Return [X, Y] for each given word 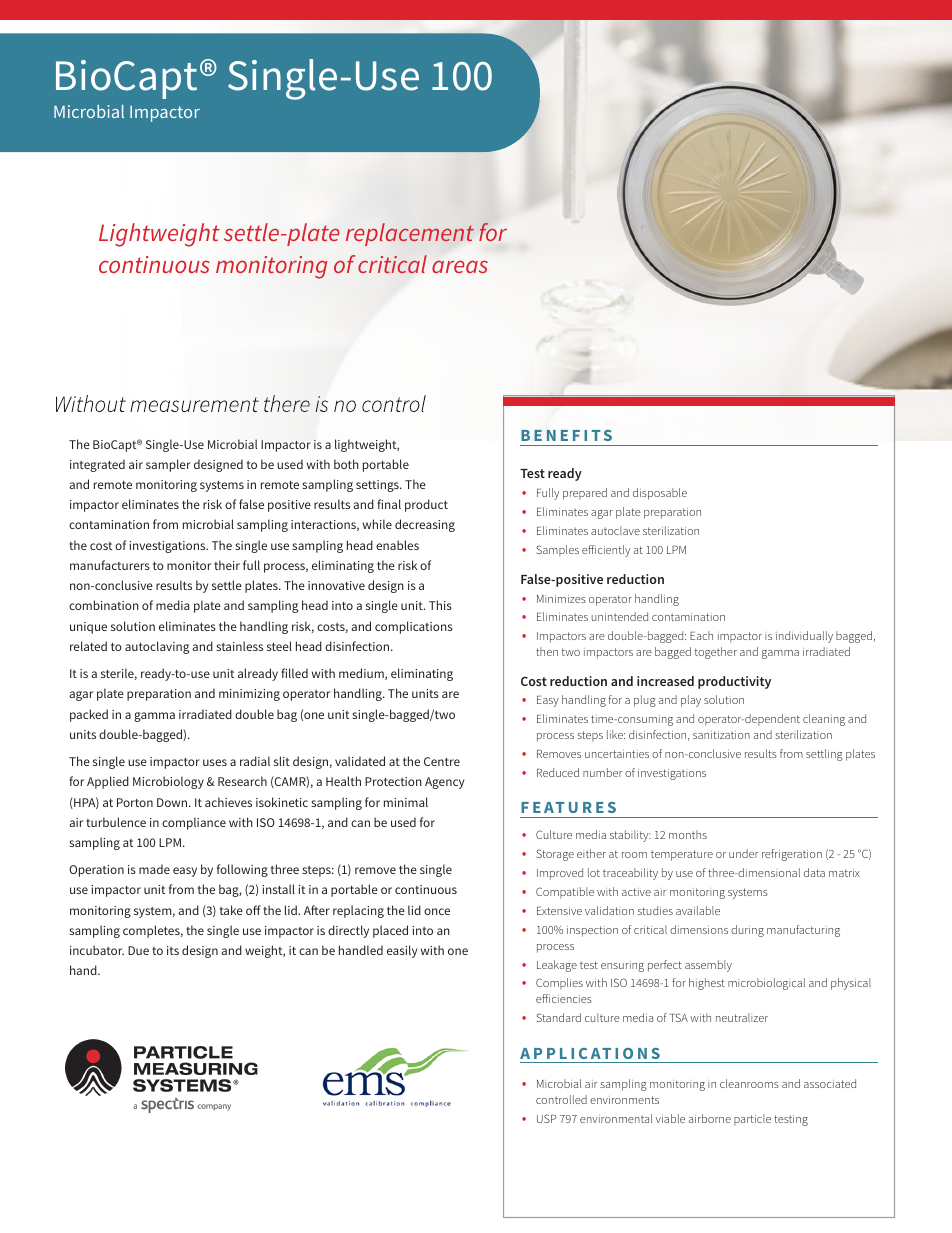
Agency [444, 783]
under [743, 853]
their [227, 565]
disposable [660, 494]
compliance [194, 823]
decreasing [425, 525]
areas [460, 266]
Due [138, 950]
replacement [410, 234]
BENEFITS [566, 435]
